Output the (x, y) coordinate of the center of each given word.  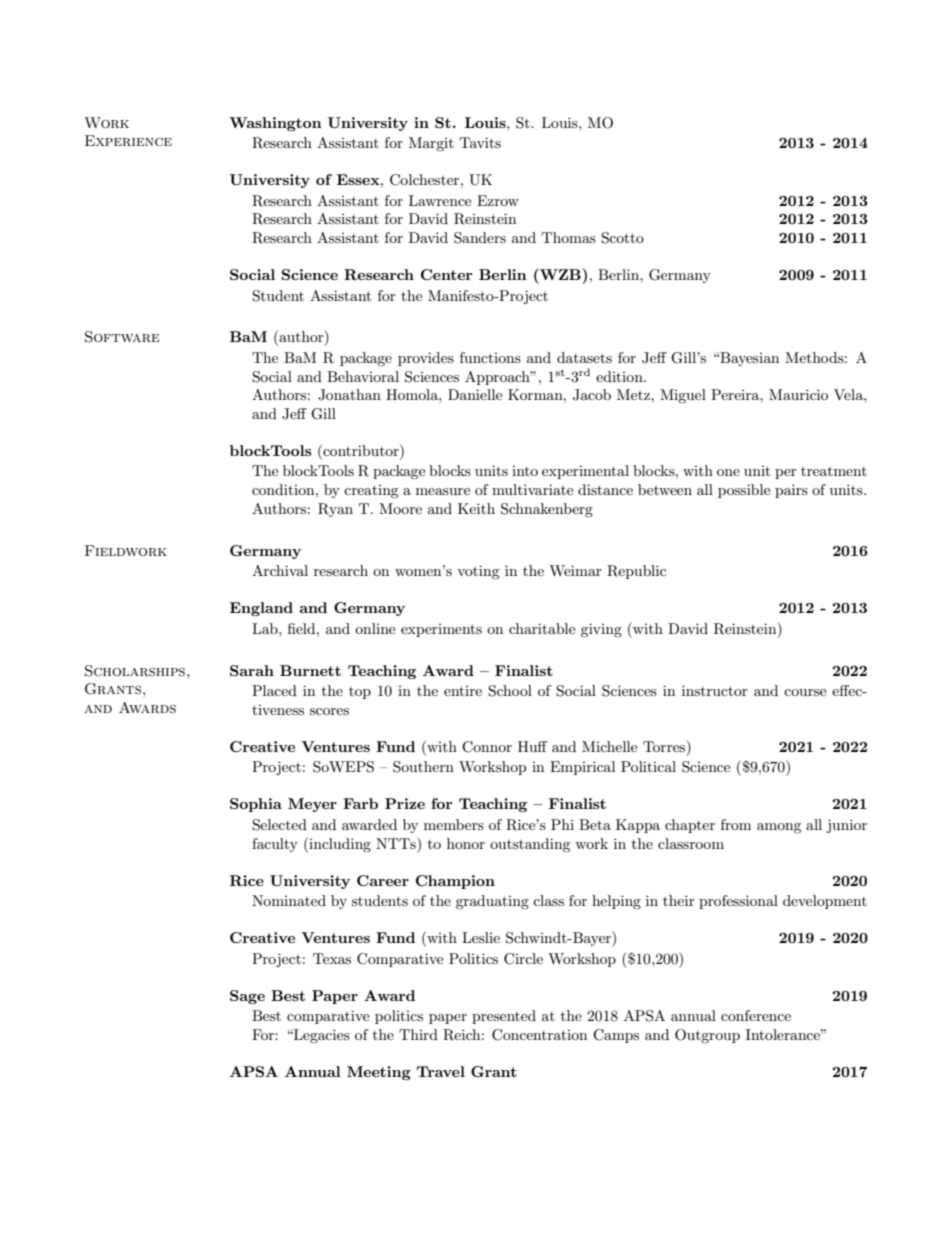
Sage (247, 997)
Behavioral (363, 376)
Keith (476, 508)
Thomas (569, 237)
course (805, 692)
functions (490, 357)
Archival (280, 570)
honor (466, 843)
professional (738, 902)
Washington (275, 124)
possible (744, 491)
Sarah (252, 670)
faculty (275, 845)
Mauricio (798, 394)
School (510, 691)
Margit (431, 144)
